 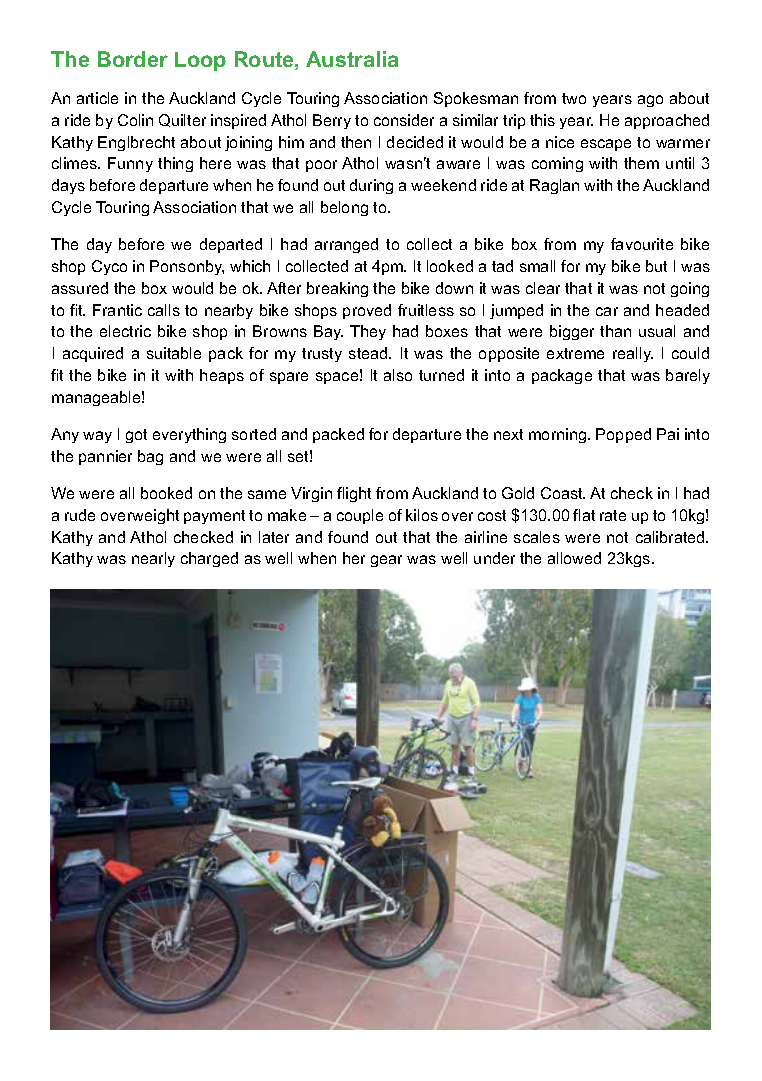 I want to click on nearly, so click(x=153, y=559).
